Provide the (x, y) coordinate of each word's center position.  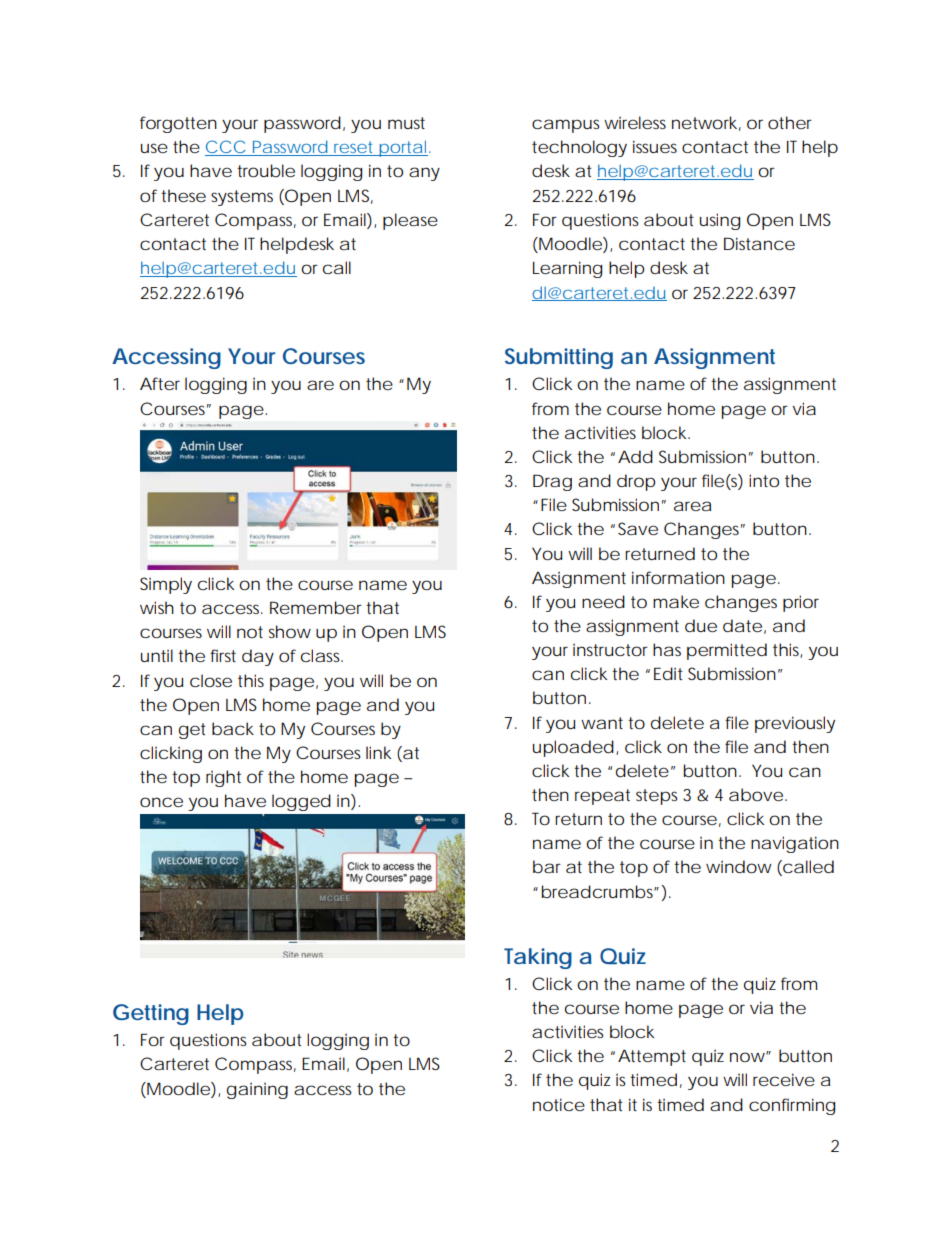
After (160, 383)
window (739, 866)
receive (784, 1079)
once (161, 802)
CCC (225, 148)
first (223, 655)
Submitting (559, 358)
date (742, 625)
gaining (257, 1091)
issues (655, 146)
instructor (610, 650)
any (424, 174)
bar (547, 866)
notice (559, 1104)
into (764, 480)
